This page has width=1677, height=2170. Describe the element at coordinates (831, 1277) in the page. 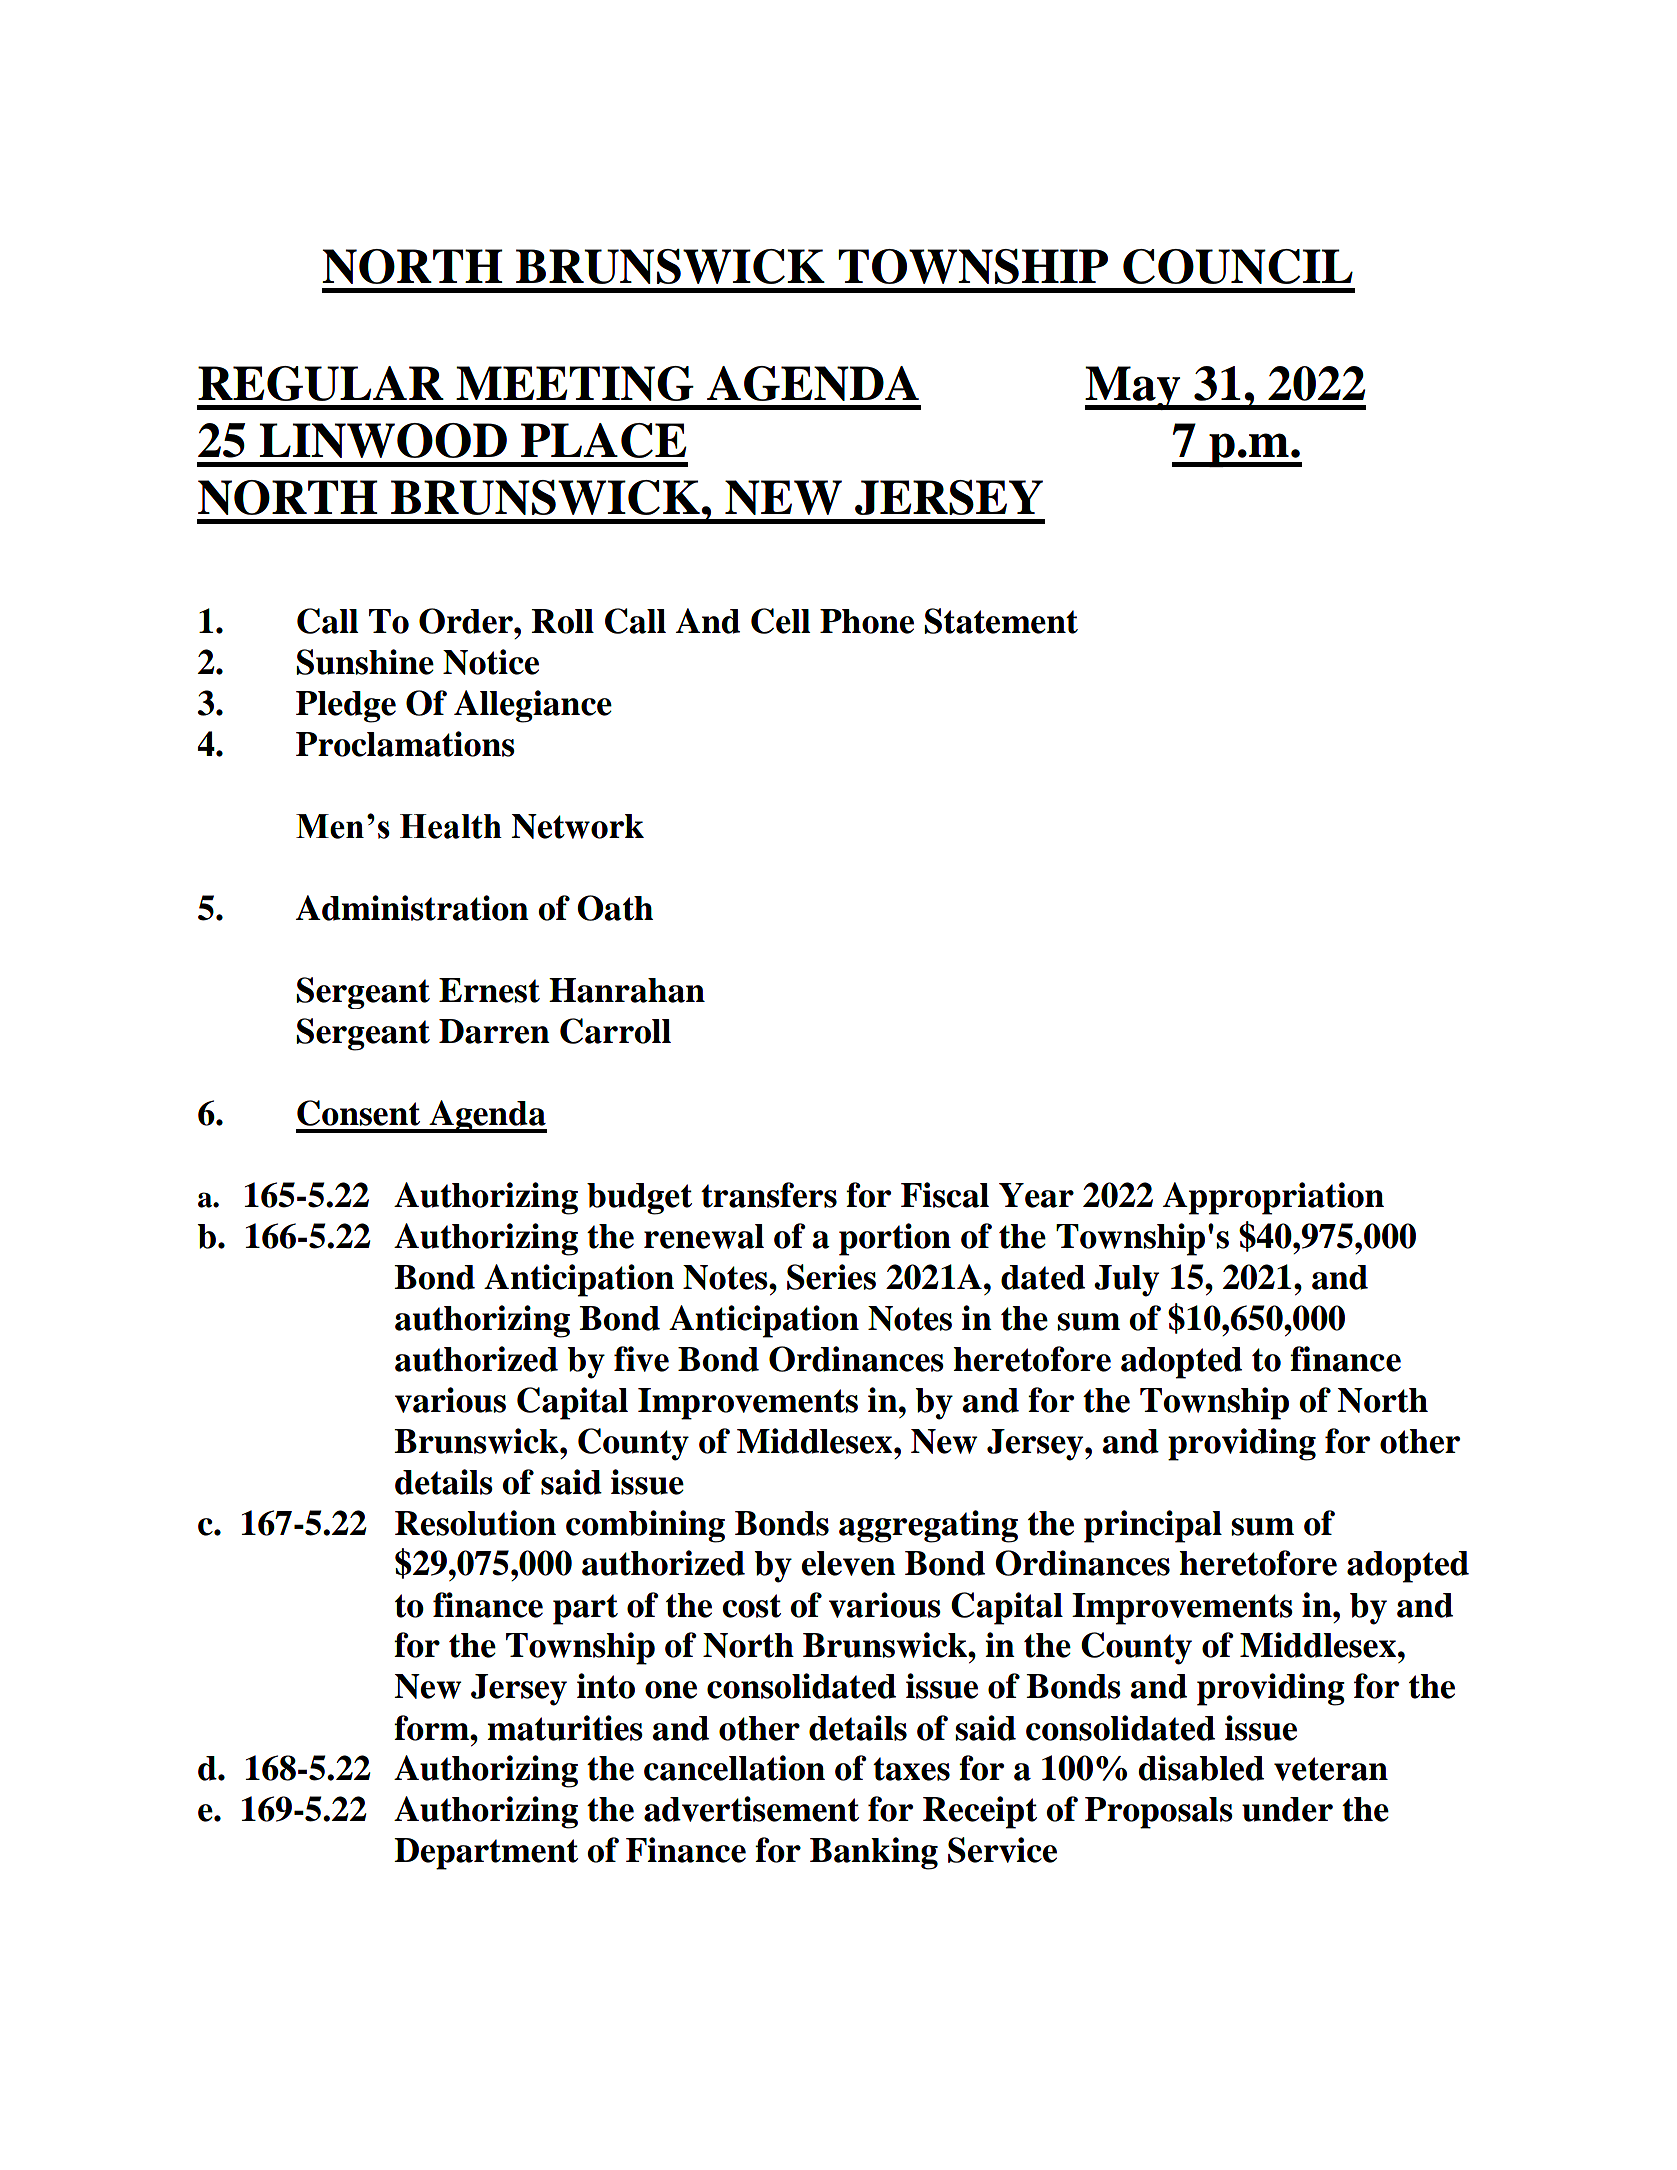

I see `Series` at that location.
